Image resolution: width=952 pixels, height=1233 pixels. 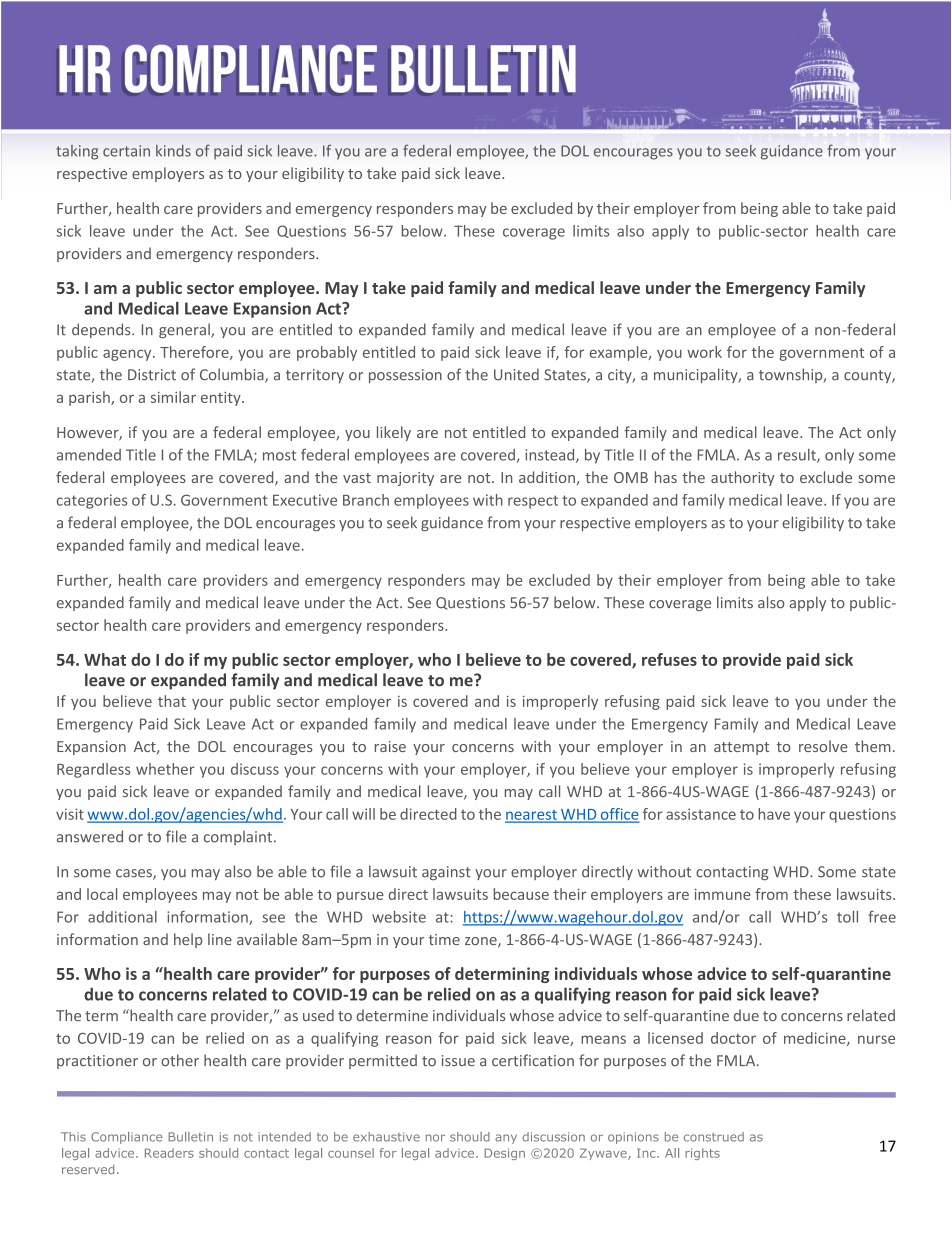 What do you see at coordinates (723, 894) in the screenshot?
I see `immune` at bounding box center [723, 894].
